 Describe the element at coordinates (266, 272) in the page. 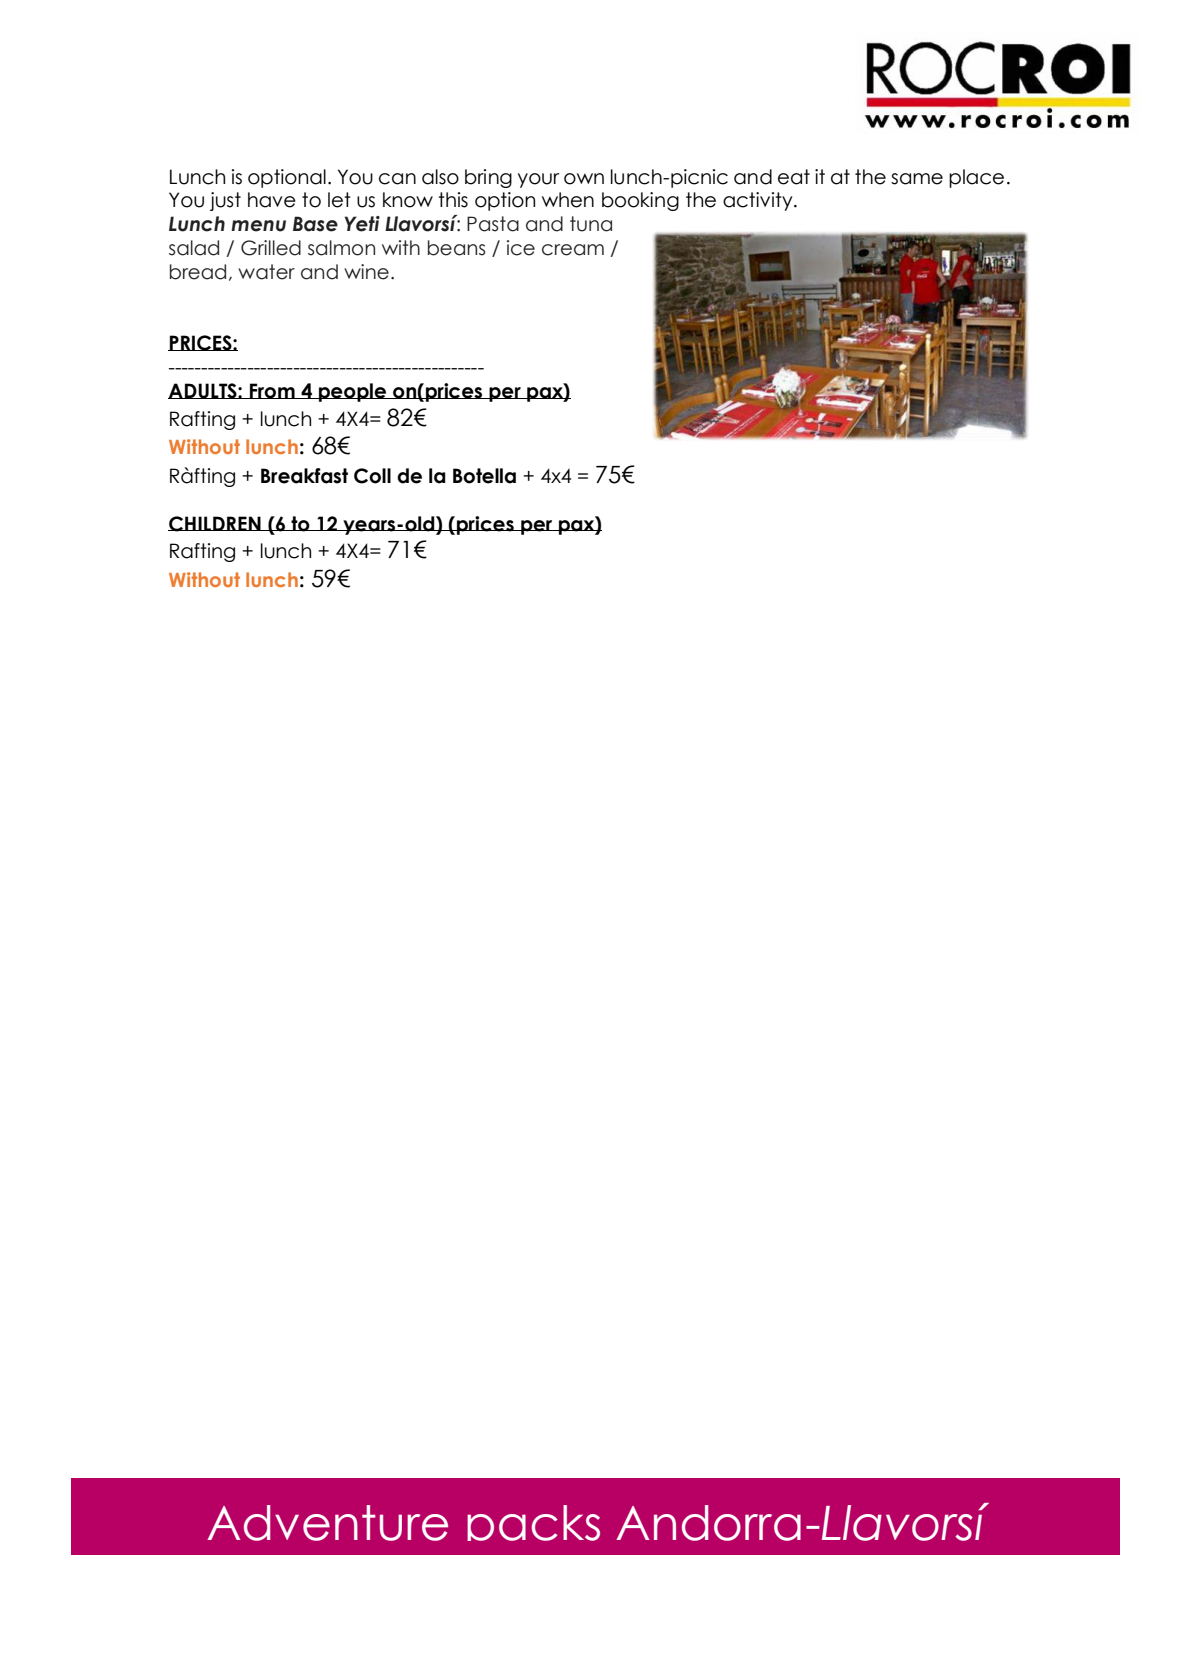

I see `water` at that location.
